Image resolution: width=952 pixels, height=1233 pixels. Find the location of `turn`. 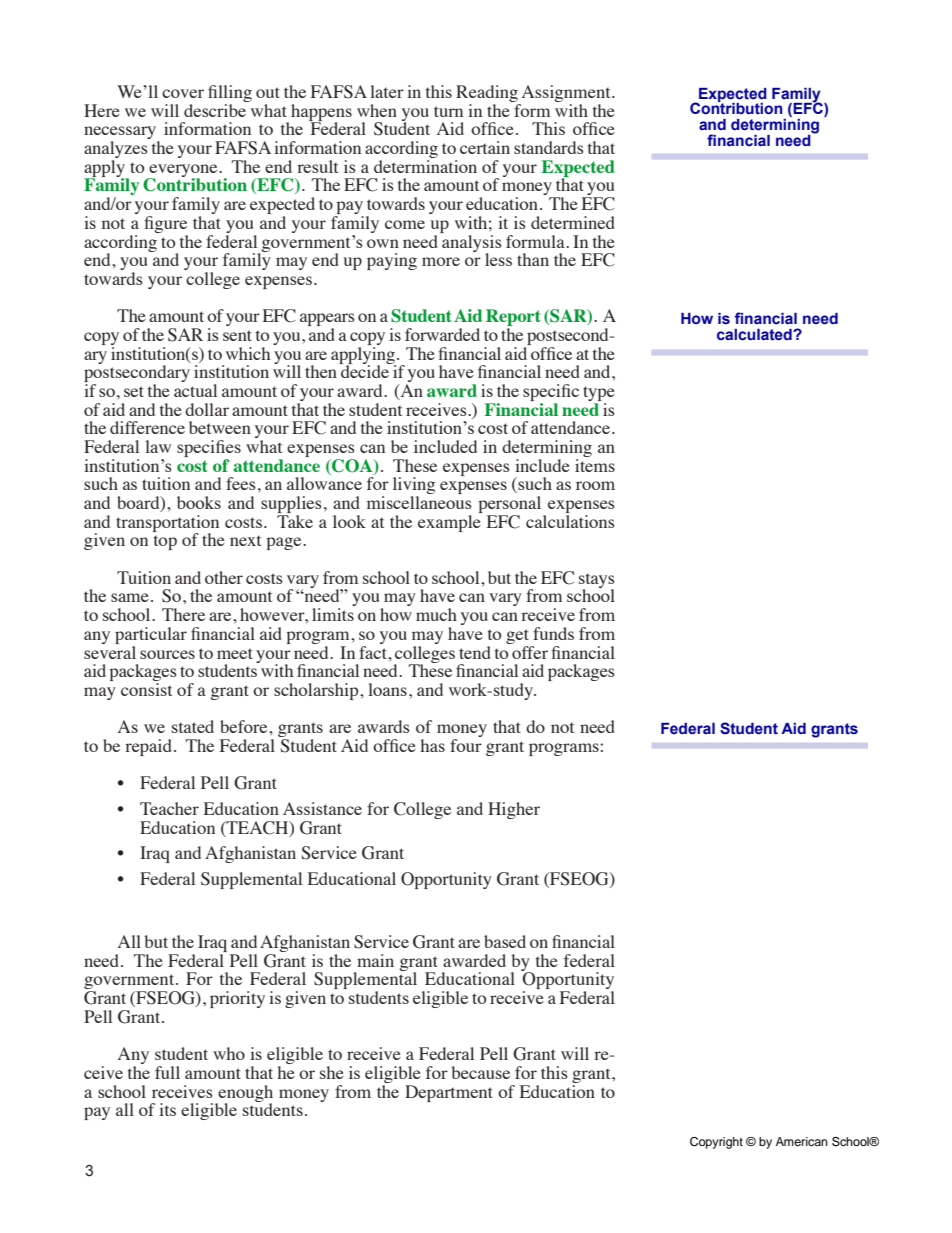

turn is located at coordinates (448, 111).
